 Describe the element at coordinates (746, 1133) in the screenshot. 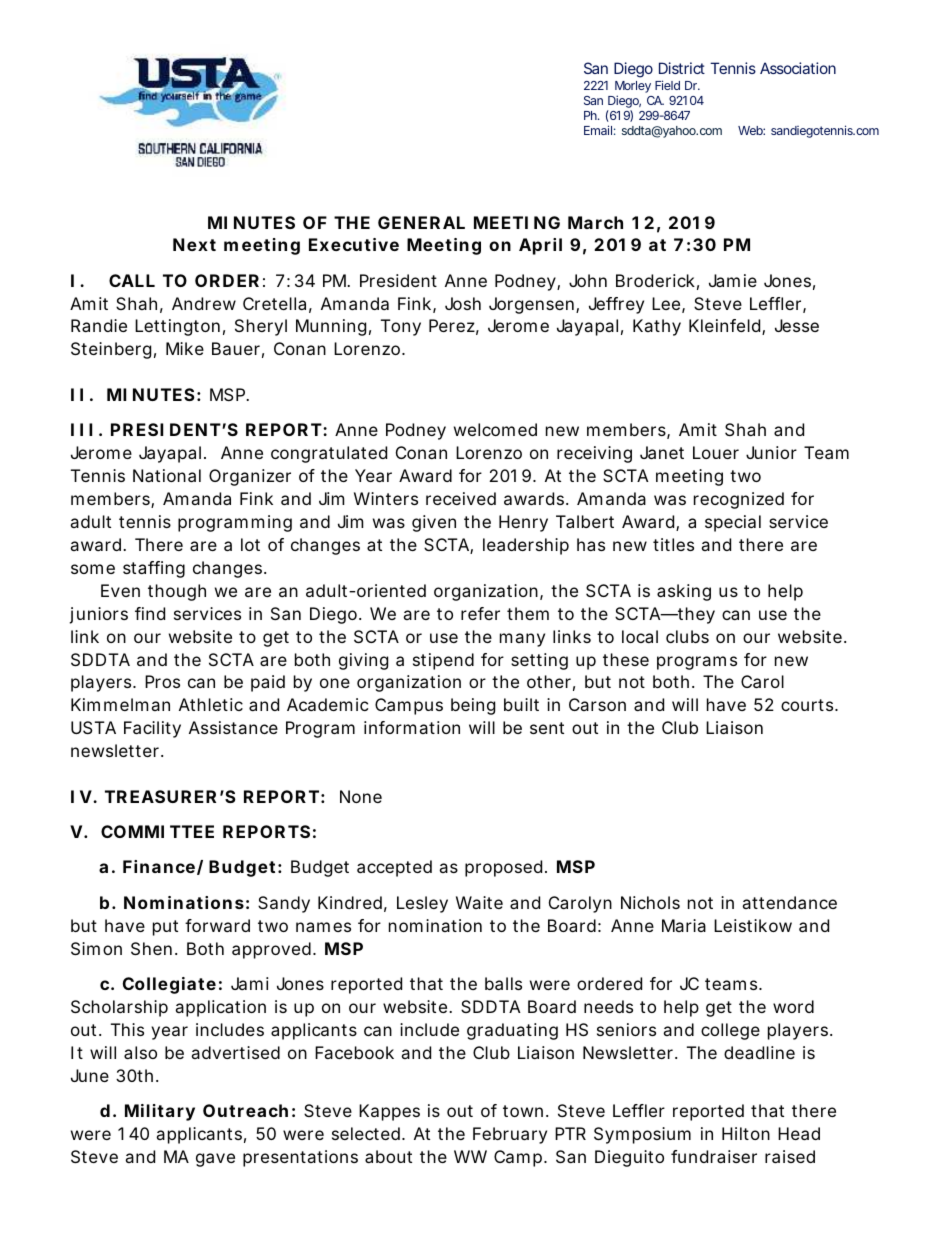

I see `Hilton` at that location.
